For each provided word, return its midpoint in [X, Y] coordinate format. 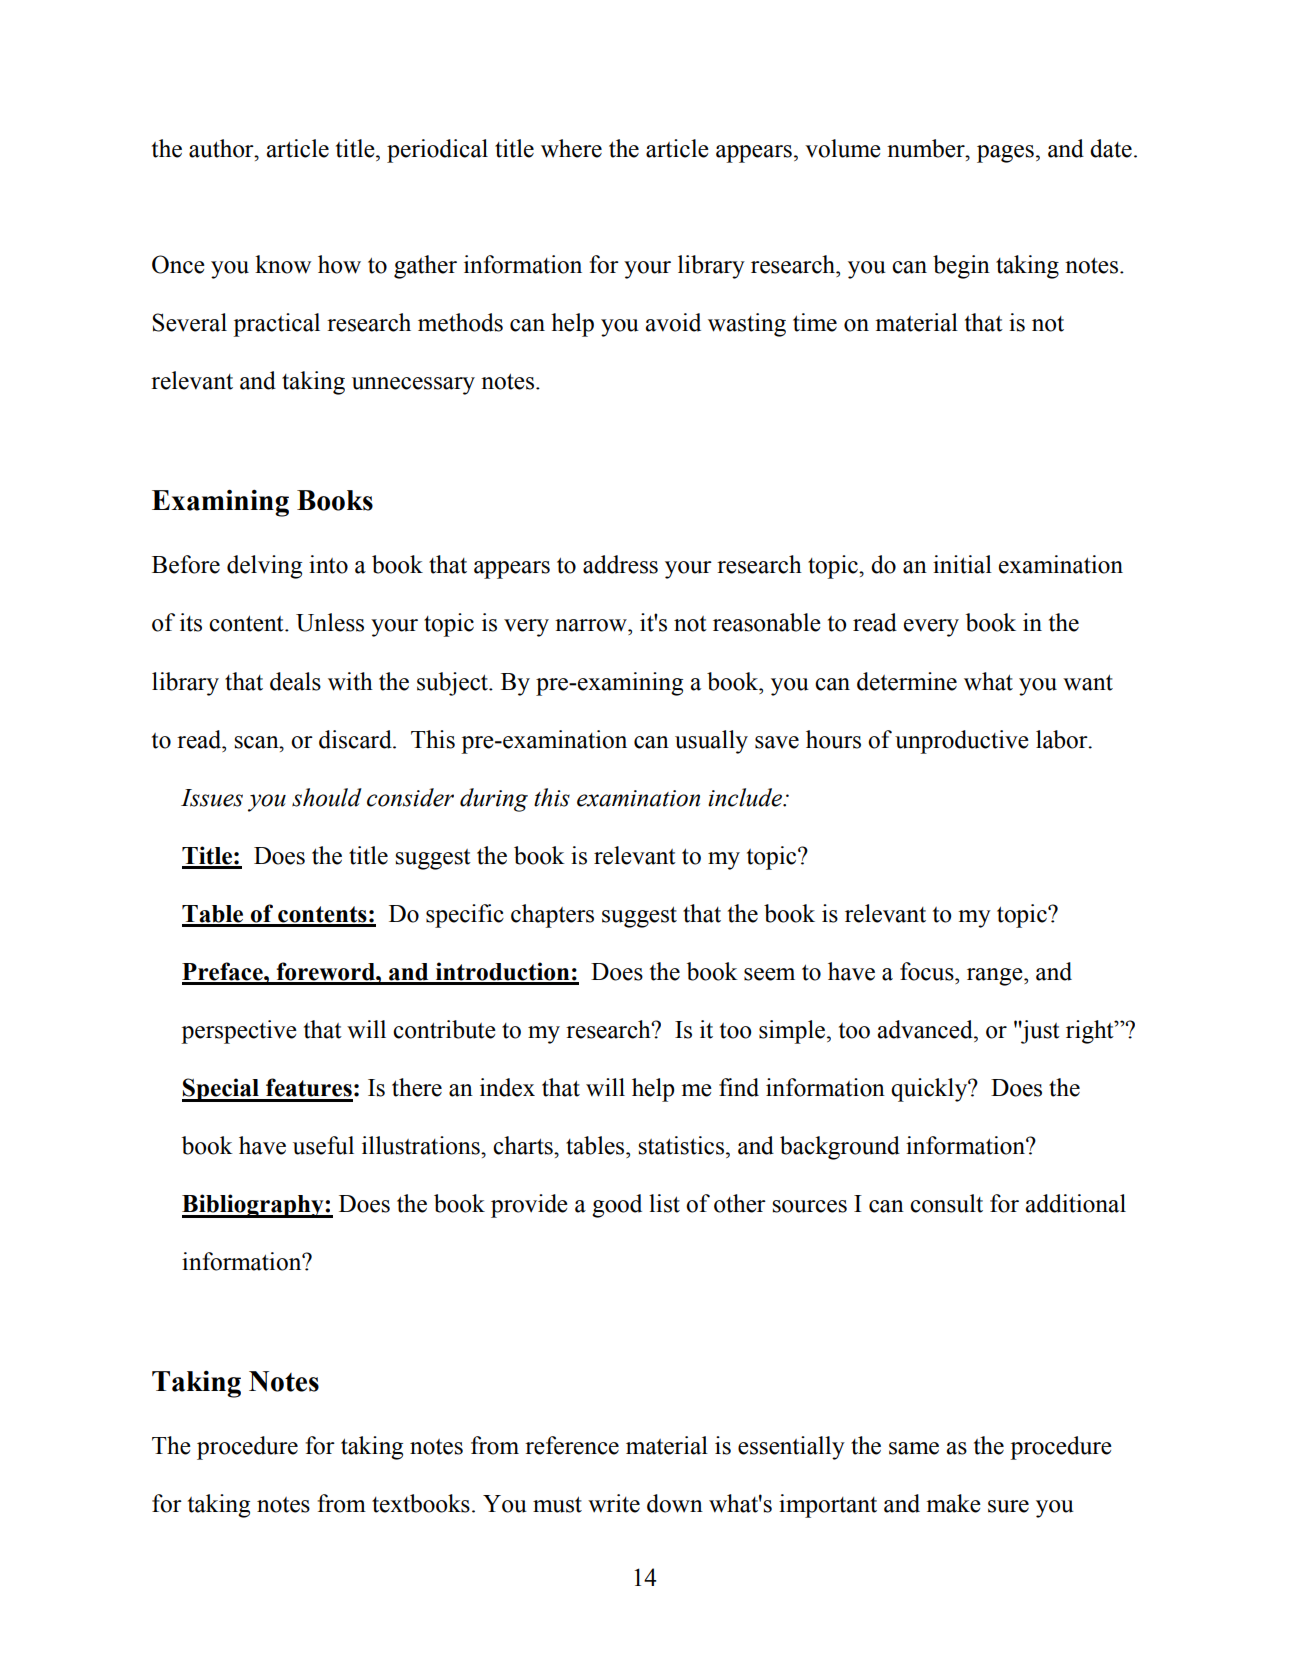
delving [264, 567]
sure [1008, 1506]
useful [323, 1145]
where [571, 148]
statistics [681, 1145]
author [222, 148]
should [327, 797]
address [620, 564]
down [675, 1503]
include [746, 797]
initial [962, 564]
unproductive [962, 742]
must [557, 1504]
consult [946, 1203]
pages [1005, 154]
